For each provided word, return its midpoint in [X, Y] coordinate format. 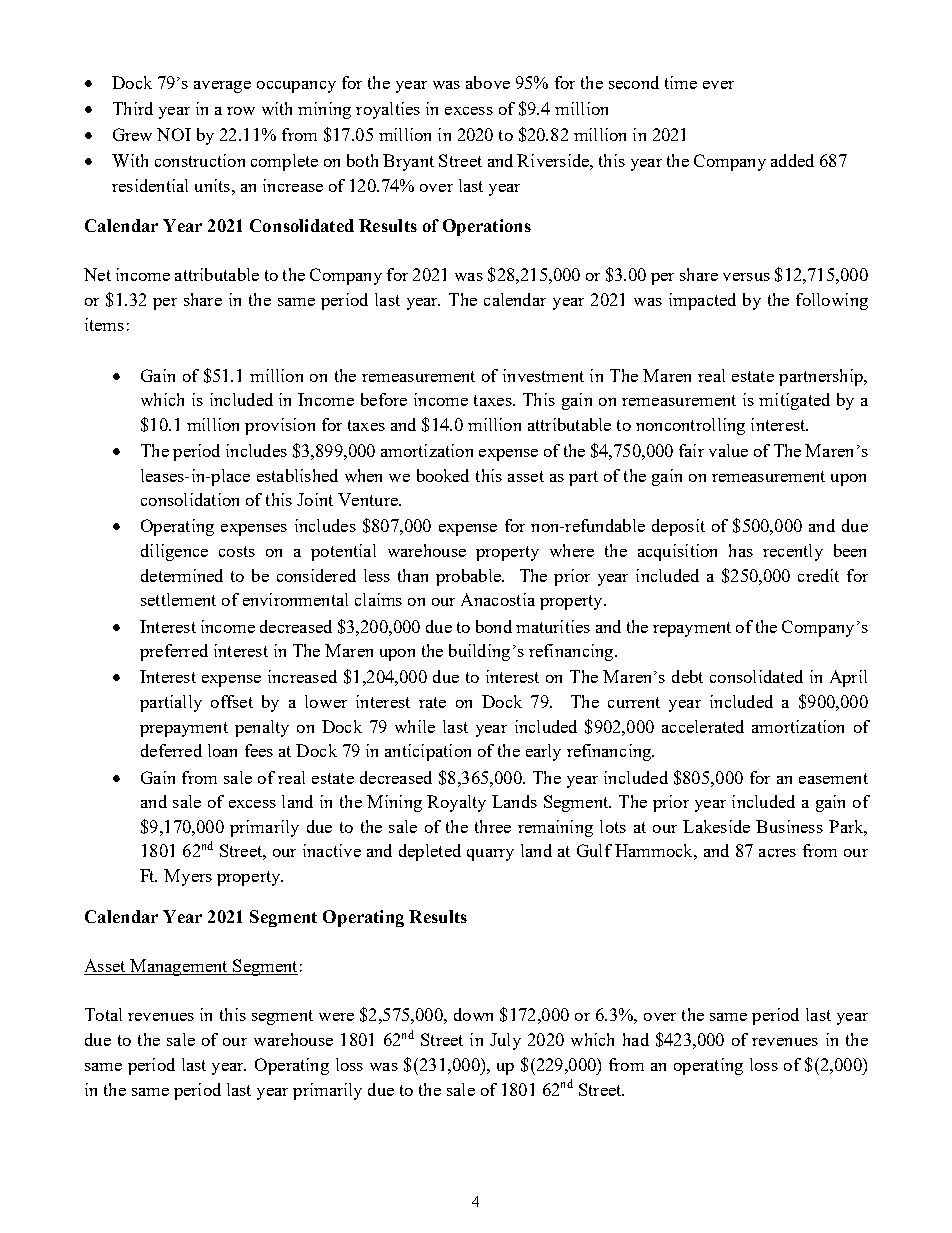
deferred [171, 750]
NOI [174, 134]
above [488, 82]
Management [179, 967]
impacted [702, 301]
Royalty [456, 803]
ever [718, 85]
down [473, 1014]
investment [543, 375]
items [104, 324]
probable [469, 577]
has [741, 550]
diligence [174, 552]
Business [789, 826]
